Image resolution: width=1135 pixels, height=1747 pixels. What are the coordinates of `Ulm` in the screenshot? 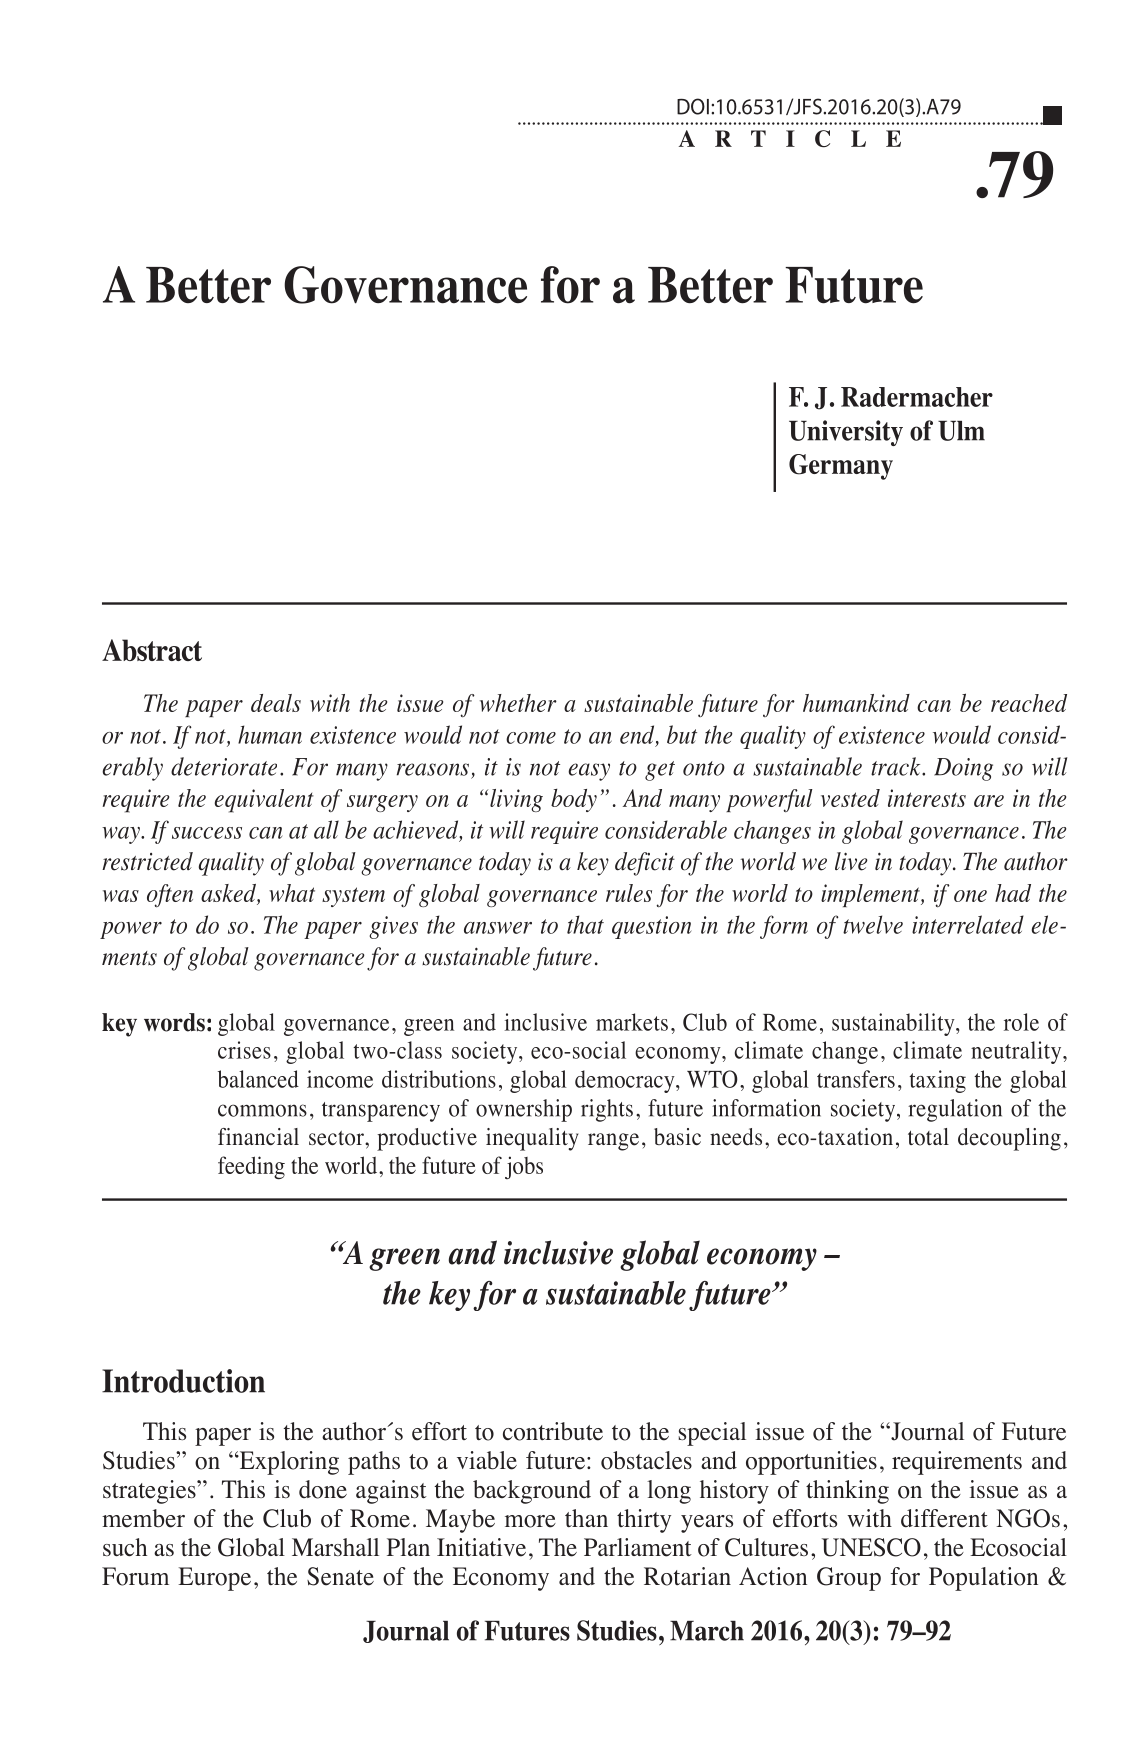 It's located at (961, 431).
